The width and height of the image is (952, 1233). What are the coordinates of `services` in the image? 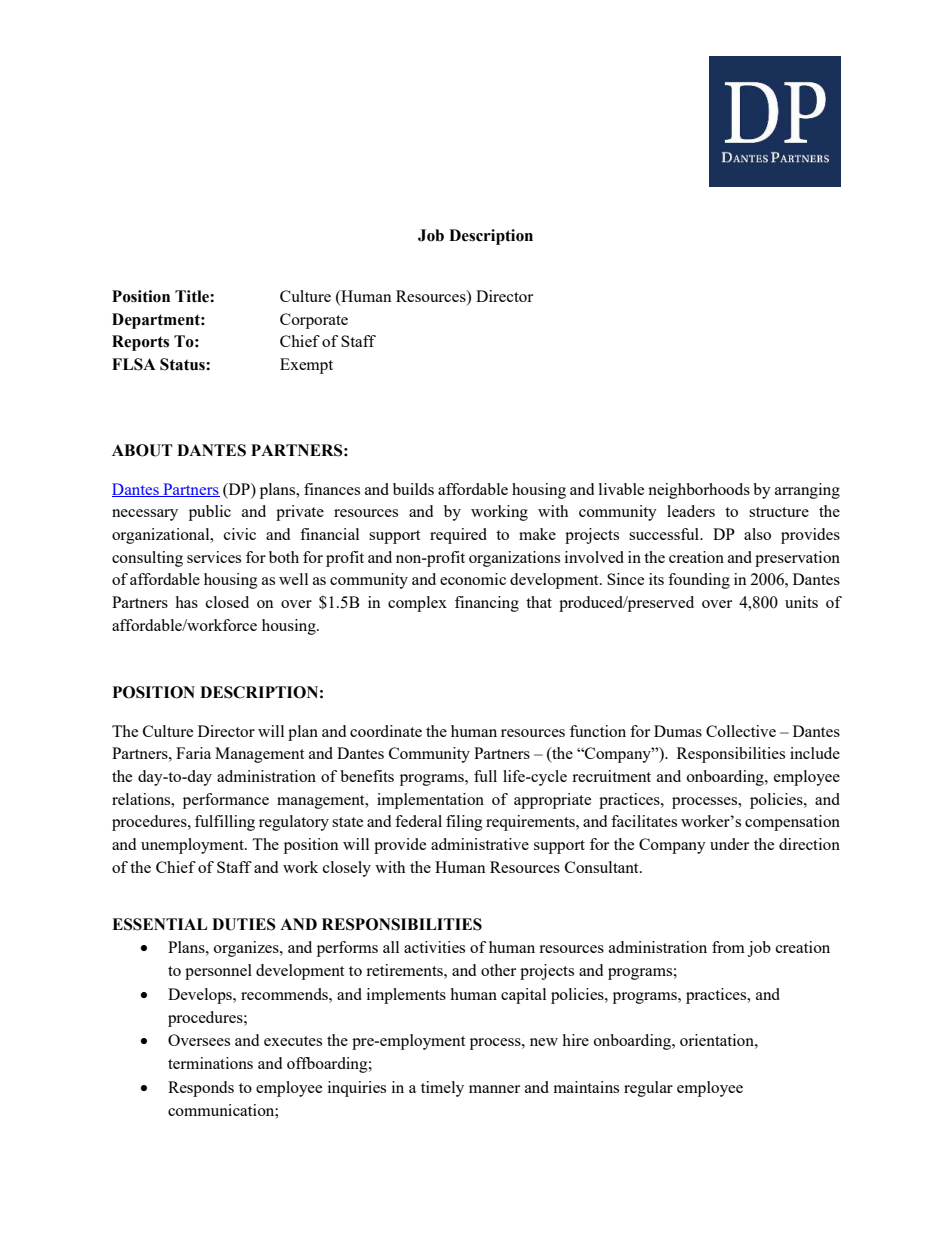 It's located at (214, 557).
